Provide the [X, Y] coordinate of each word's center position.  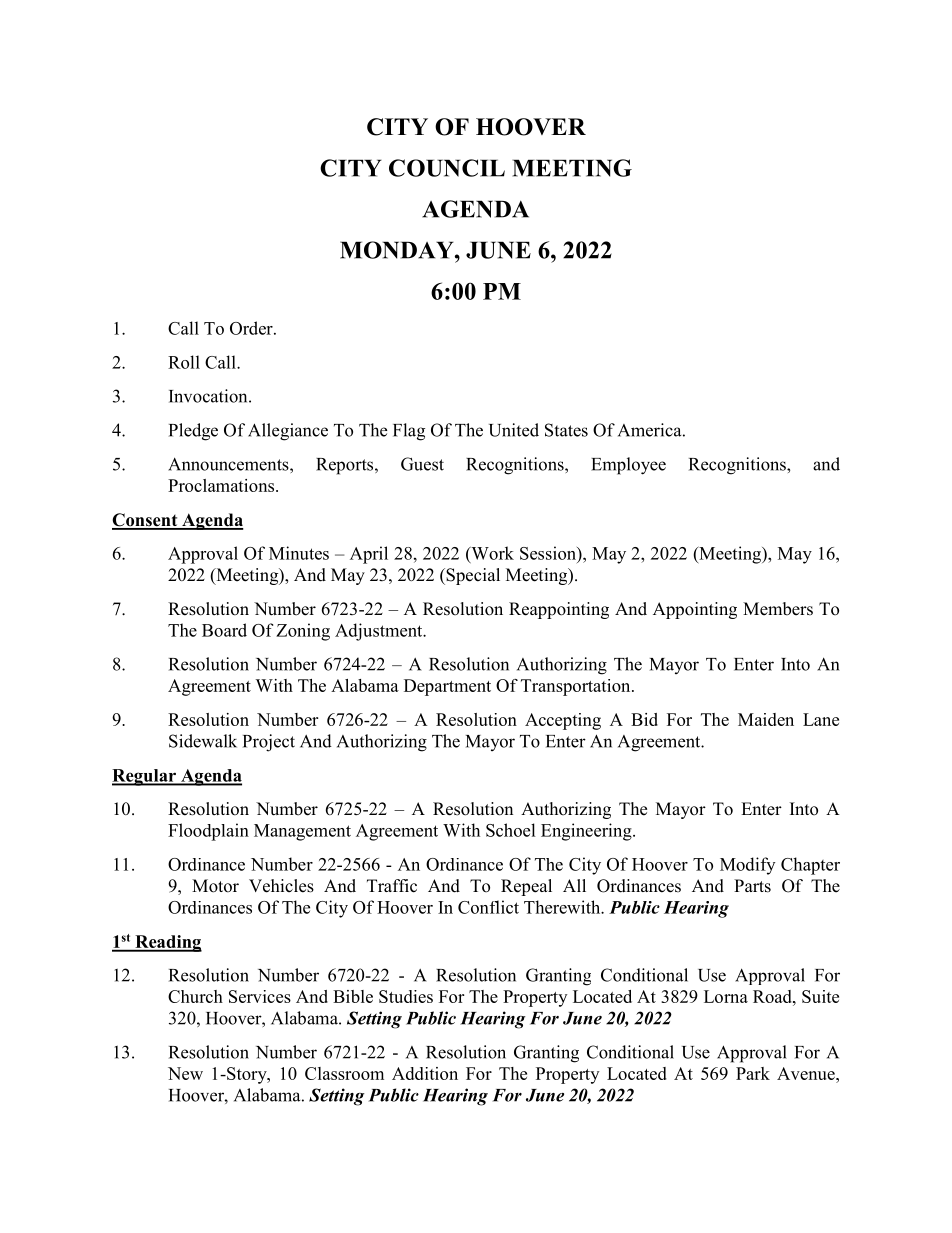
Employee [628, 466]
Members [778, 609]
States [566, 430]
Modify [747, 866]
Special [472, 576]
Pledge [193, 432]
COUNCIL [447, 168]
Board [224, 630]
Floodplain [208, 832]
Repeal [526, 887]
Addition [425, 1073]
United [514, 430]
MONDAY [398, 250]
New [185, 1073]
